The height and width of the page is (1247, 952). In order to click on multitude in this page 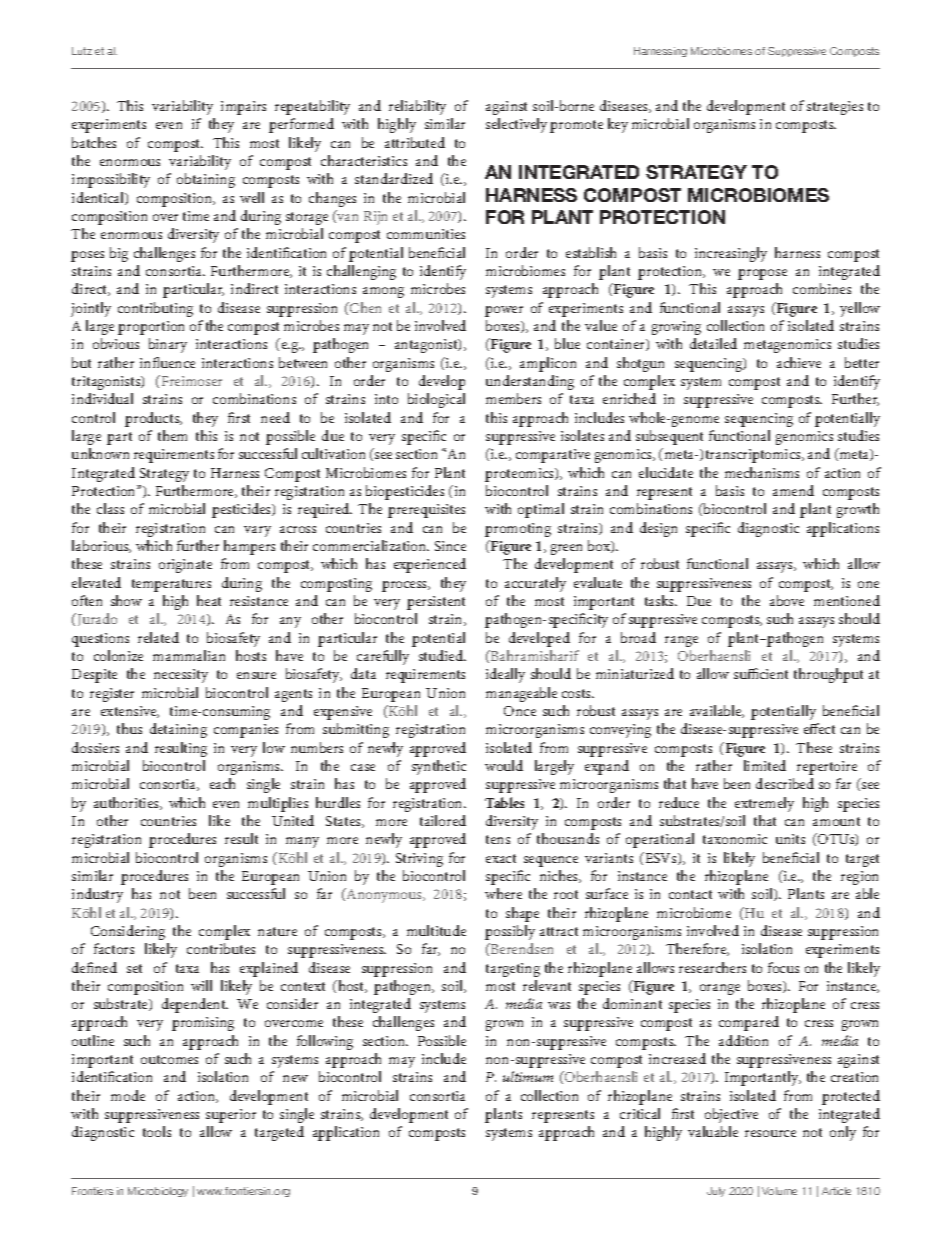, I will do `click(436, 930)`.
